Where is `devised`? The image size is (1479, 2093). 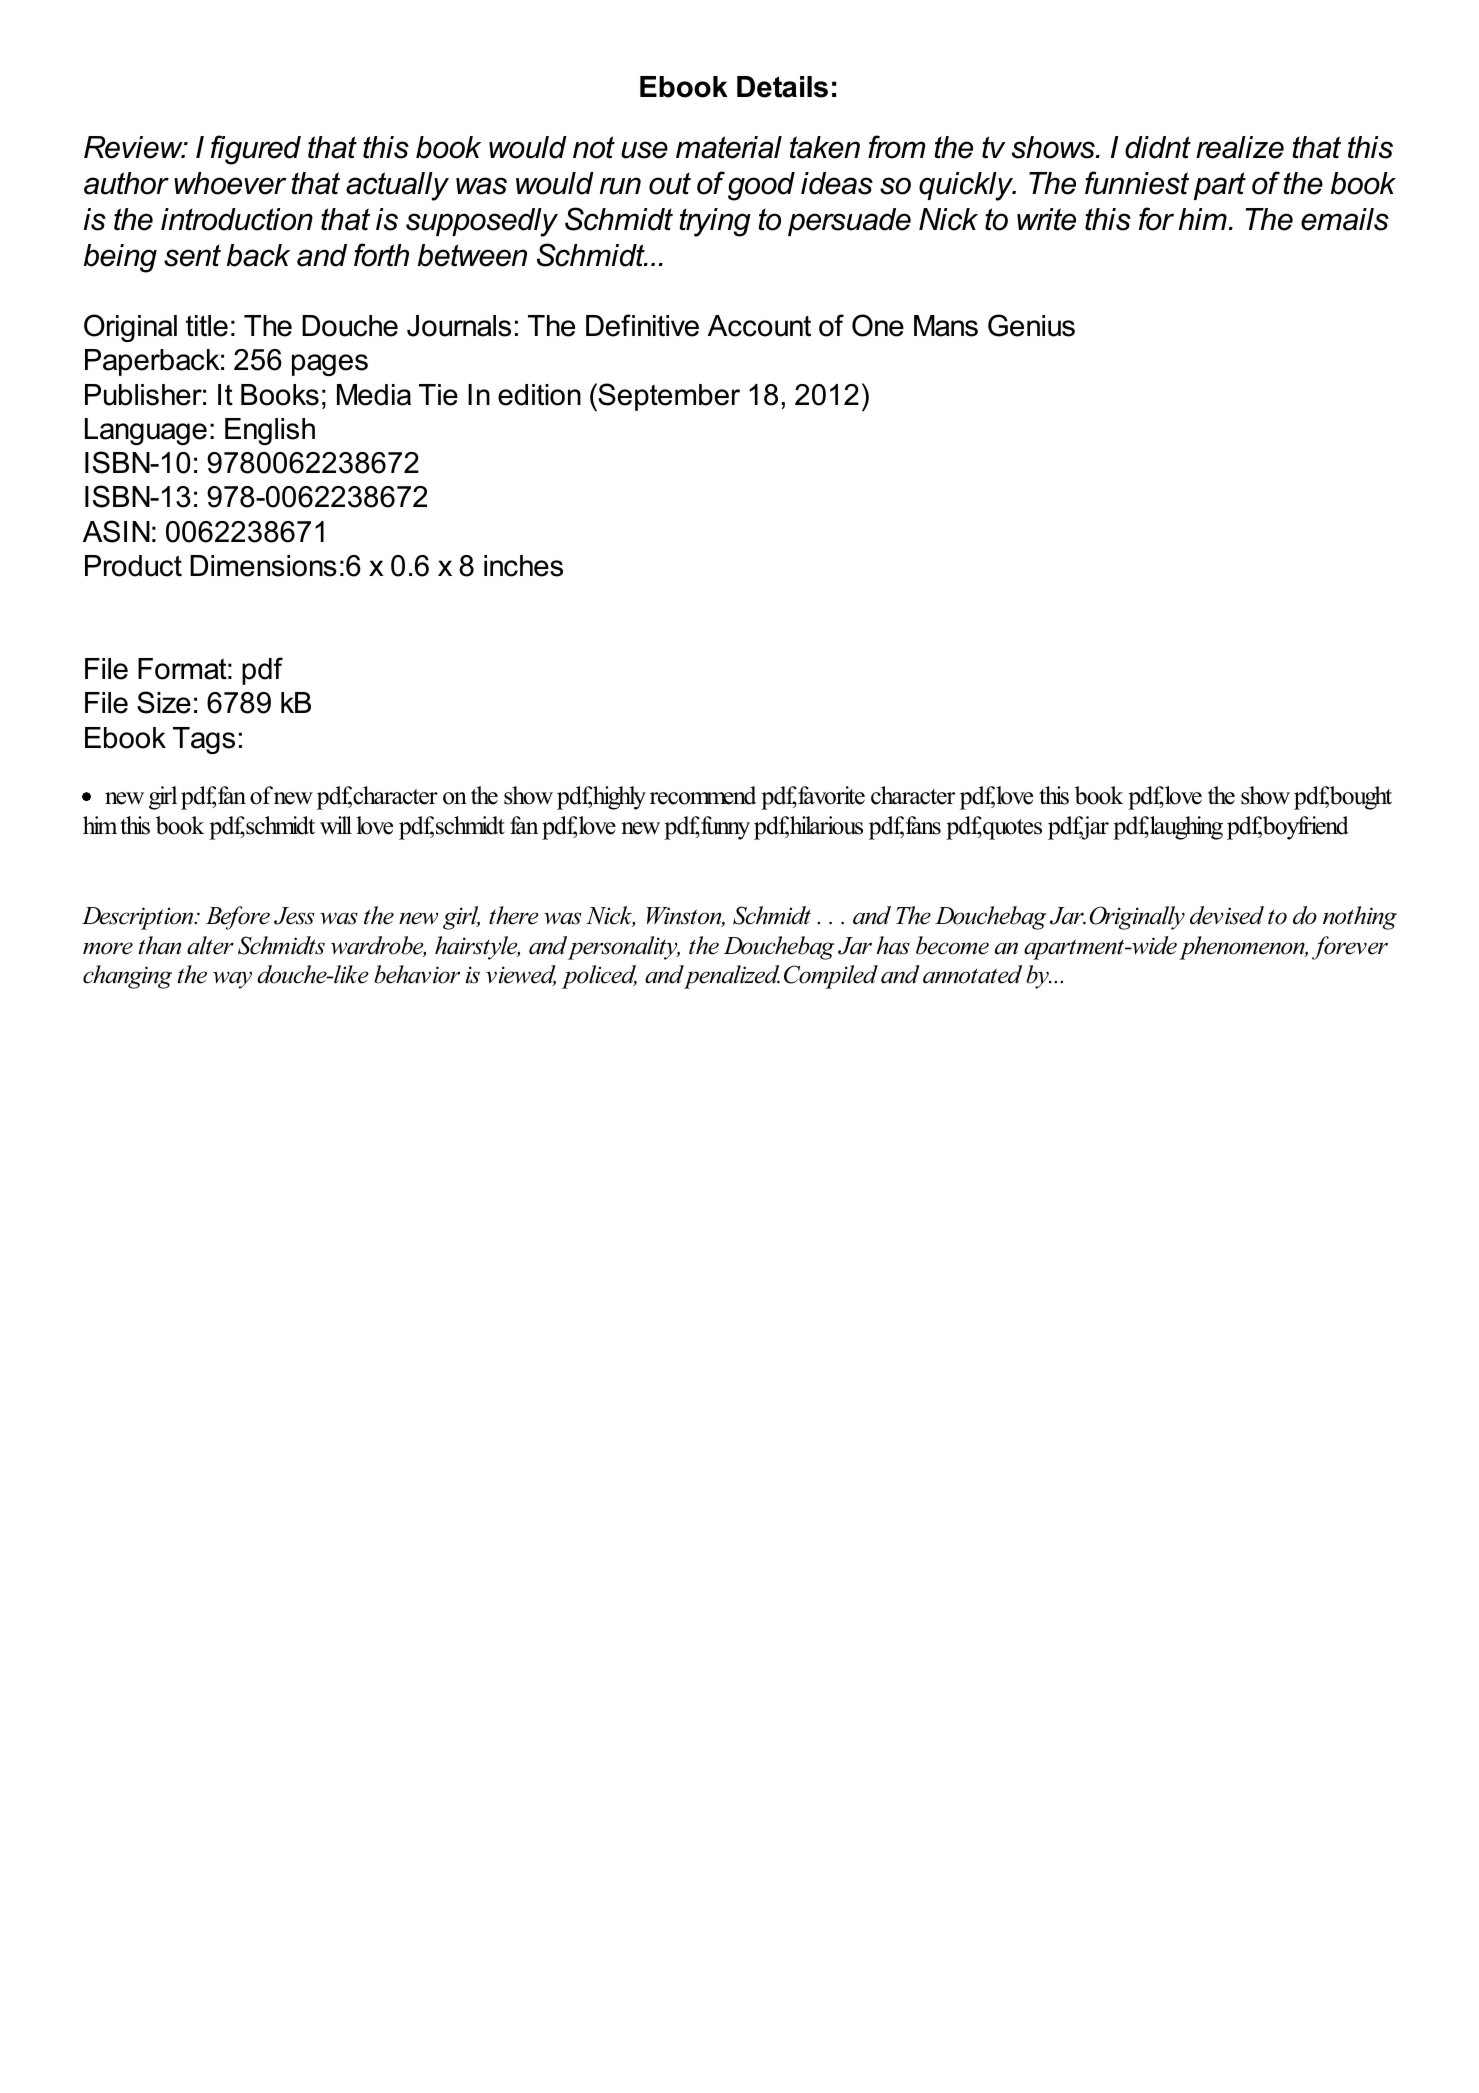 devised is located at coordinates (1227, 915).
